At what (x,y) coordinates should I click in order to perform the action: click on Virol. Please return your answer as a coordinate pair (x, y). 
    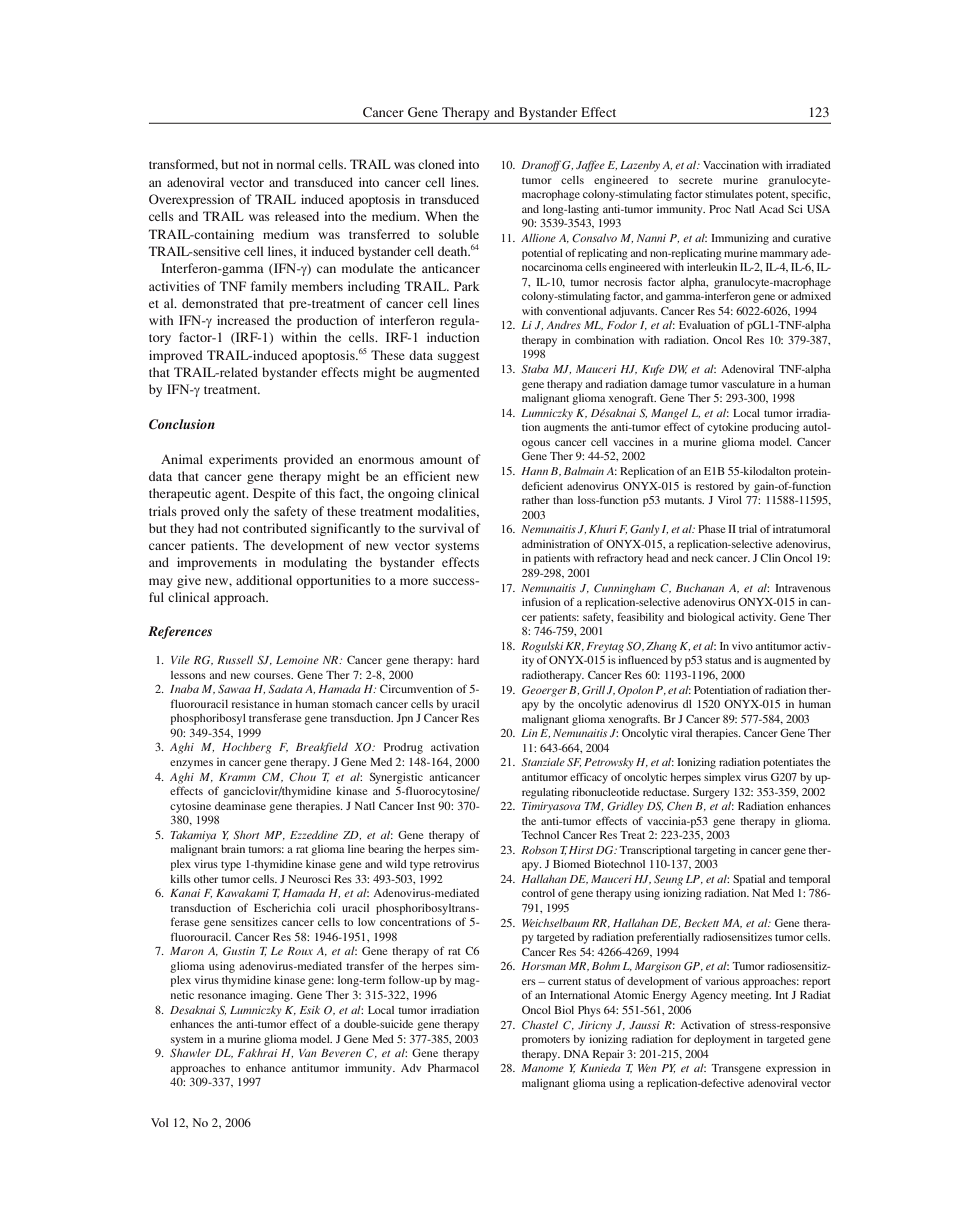
    Looking at the image, I should click on (730, 500).
